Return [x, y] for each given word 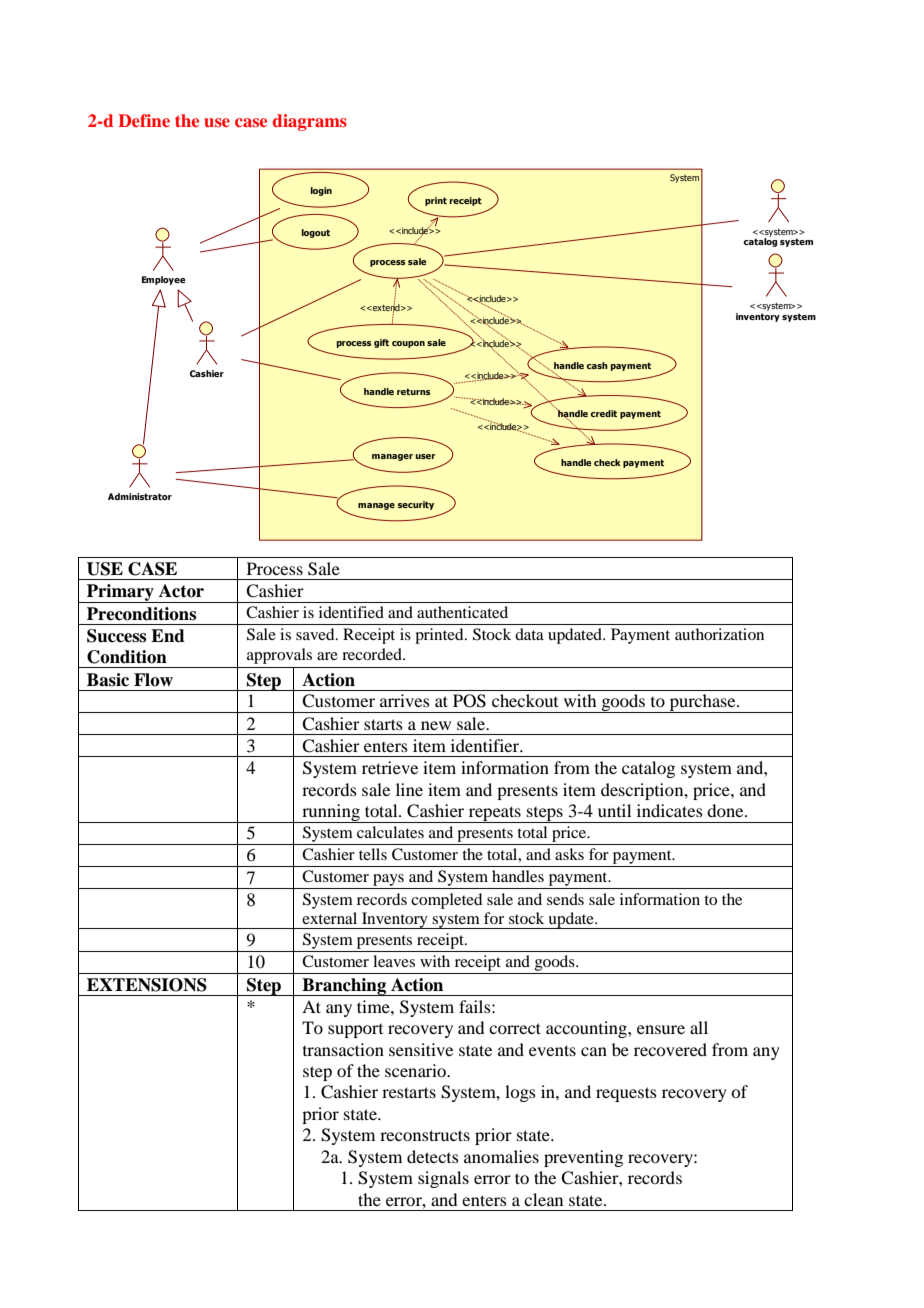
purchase [702, 703]
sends [565, 899]
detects [433, 1156]
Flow [153, 680]
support [355, 1031]
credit [603, 413]
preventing [583, 1158]
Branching [344, 987]
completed [446, 901]
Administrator [140, 496]
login [321, 191]
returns [413, 391]
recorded [373, 654]
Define [144, 120]
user [425, 456]
